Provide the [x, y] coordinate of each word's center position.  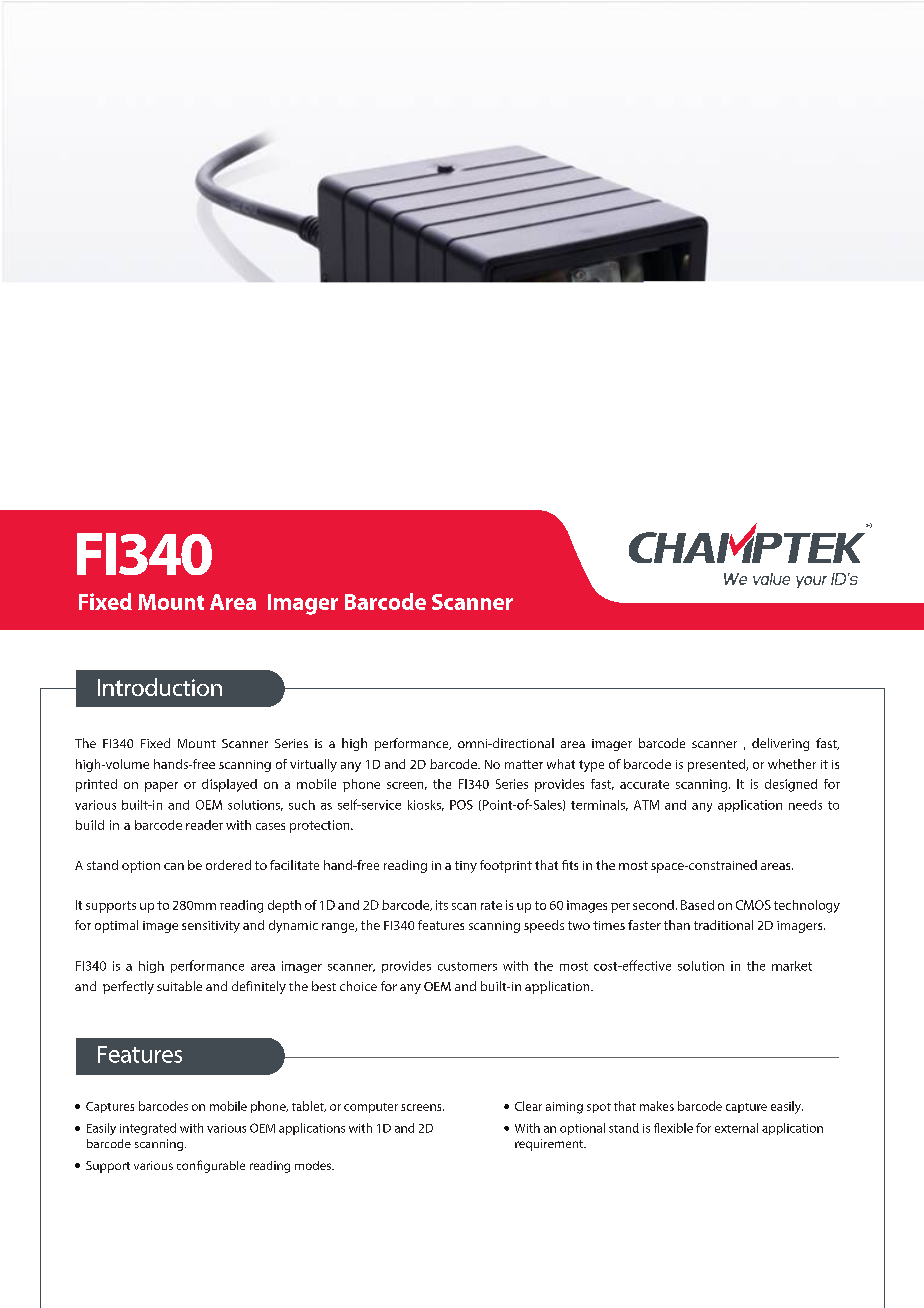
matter [524, 764]
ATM [646, 805]
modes [314, 1165]
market [792, 966]
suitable [179, 986]
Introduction [160, 687]
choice [358, 986]
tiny [466, 867]
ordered [228, 865]
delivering [780, 744]
